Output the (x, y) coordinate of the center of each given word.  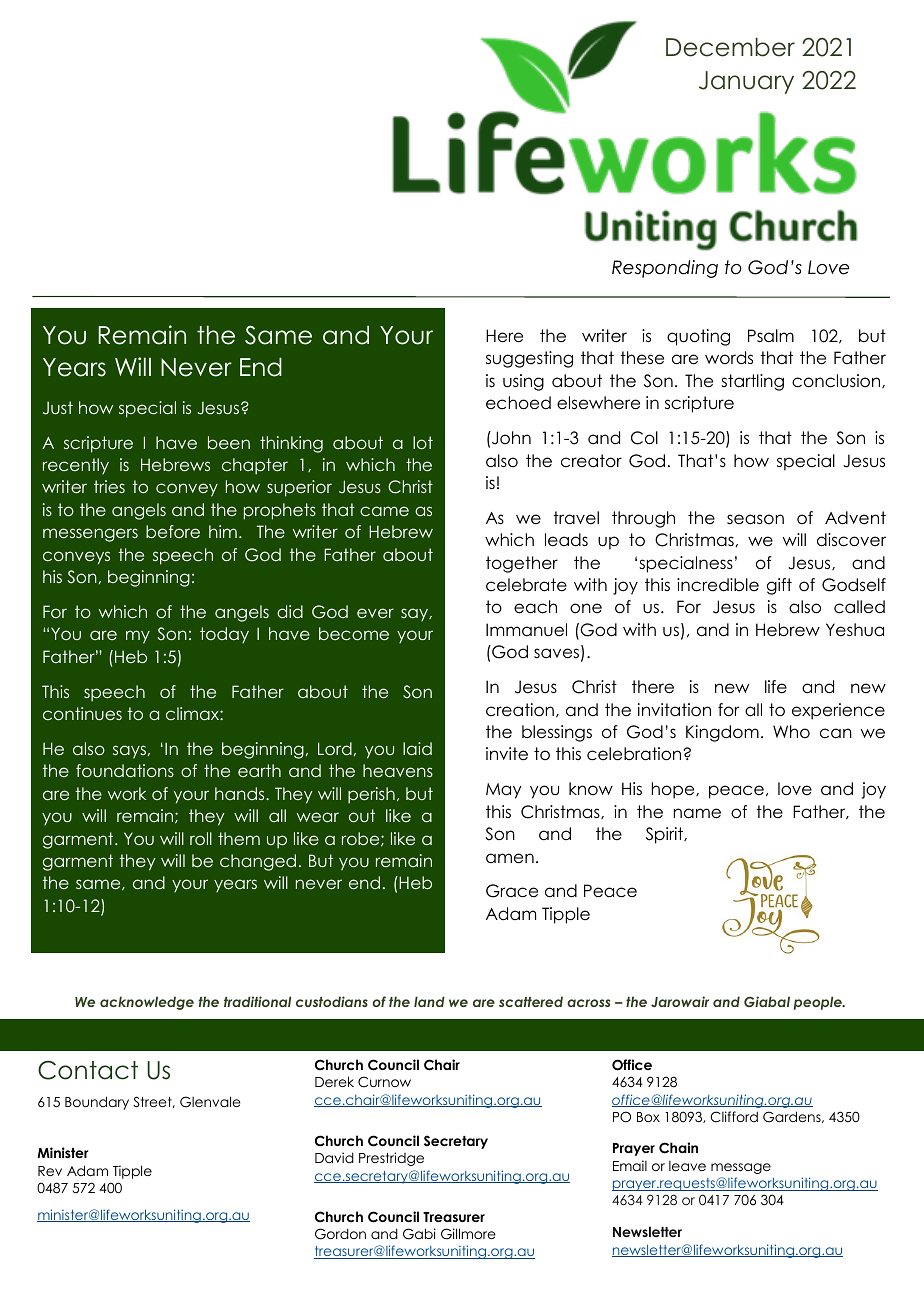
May (504, 791)
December (730, 47)
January (746, 82)
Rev (50, 1171)
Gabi (419, 1234)
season (755, 519)
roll (201, 838)
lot (423, 442)
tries (109, 486)
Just (58, 408)
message (741, 1168)
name (697, 813)
